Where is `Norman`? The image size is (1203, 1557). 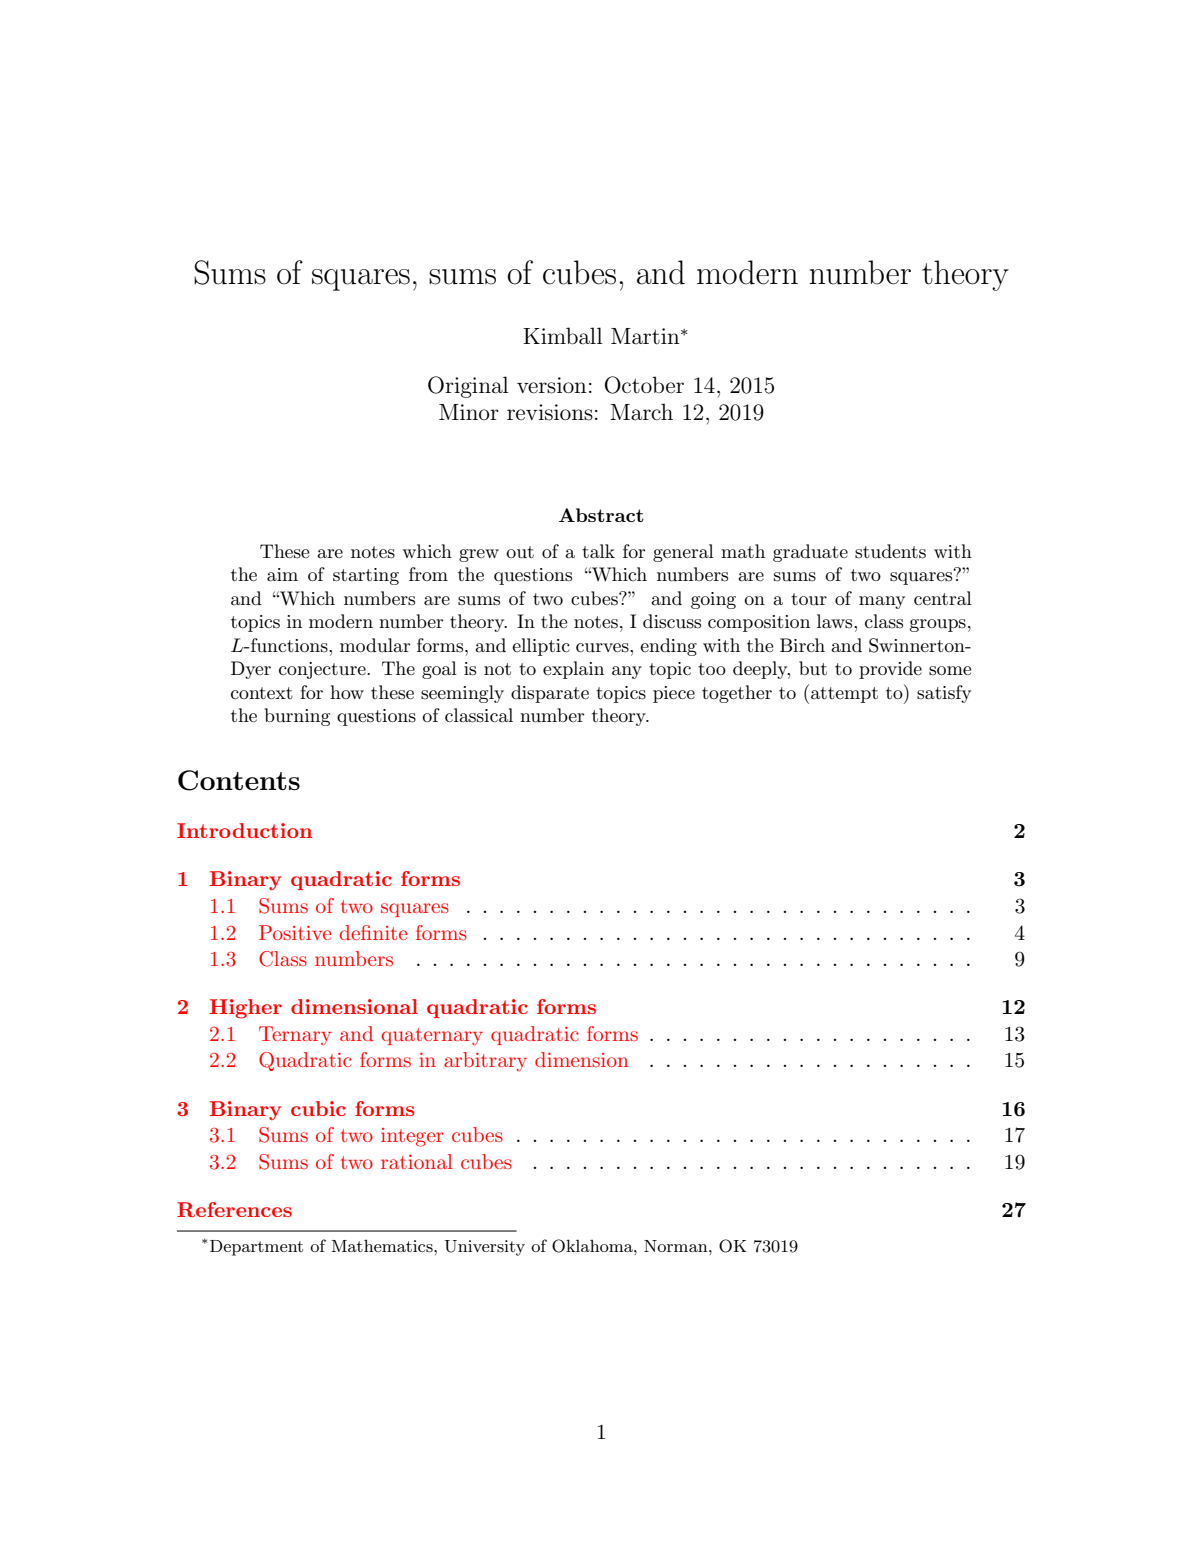 Norman is located at coordinates (677, 1246).
